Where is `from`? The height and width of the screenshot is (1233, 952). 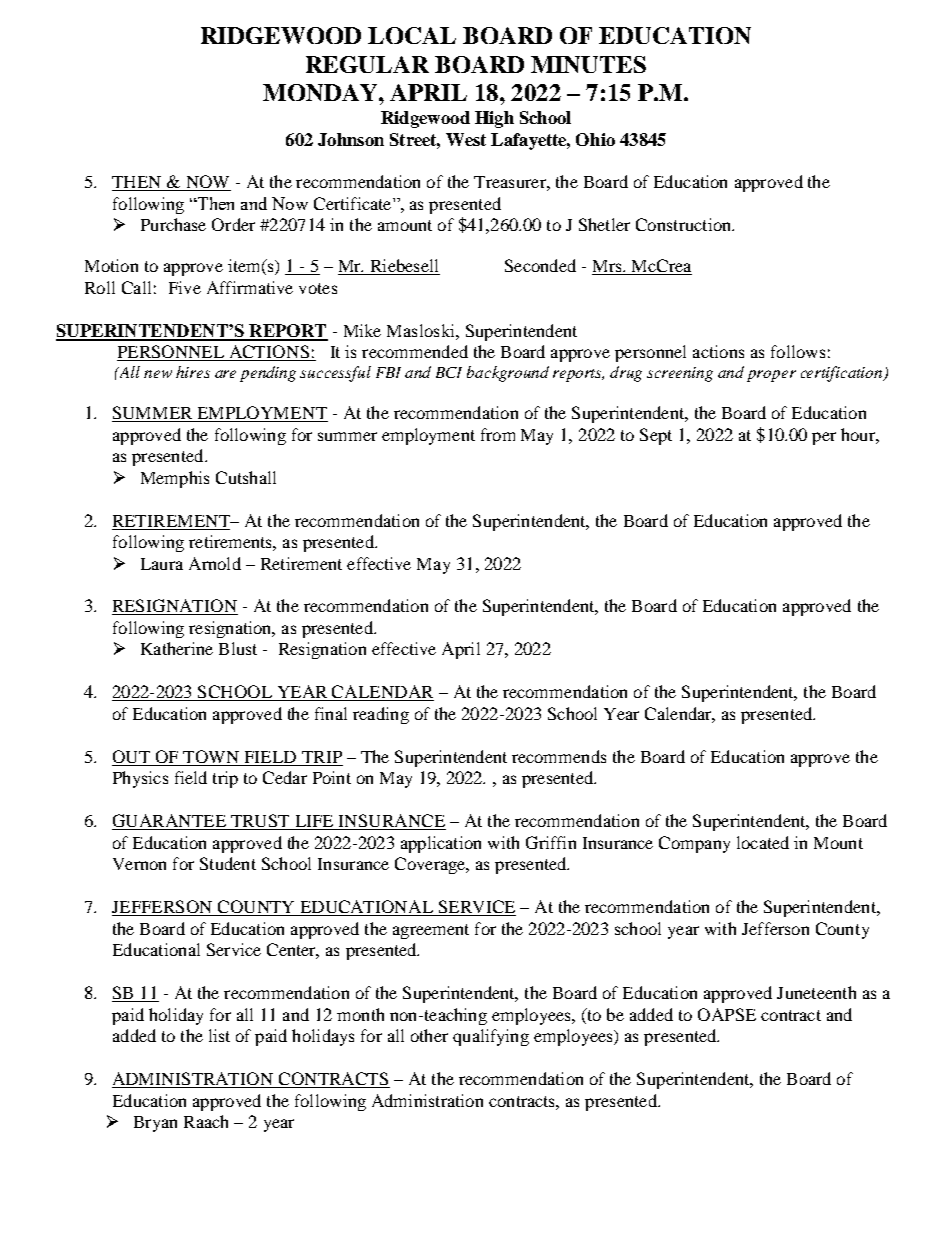
from is located at coordinates (498, 434).
